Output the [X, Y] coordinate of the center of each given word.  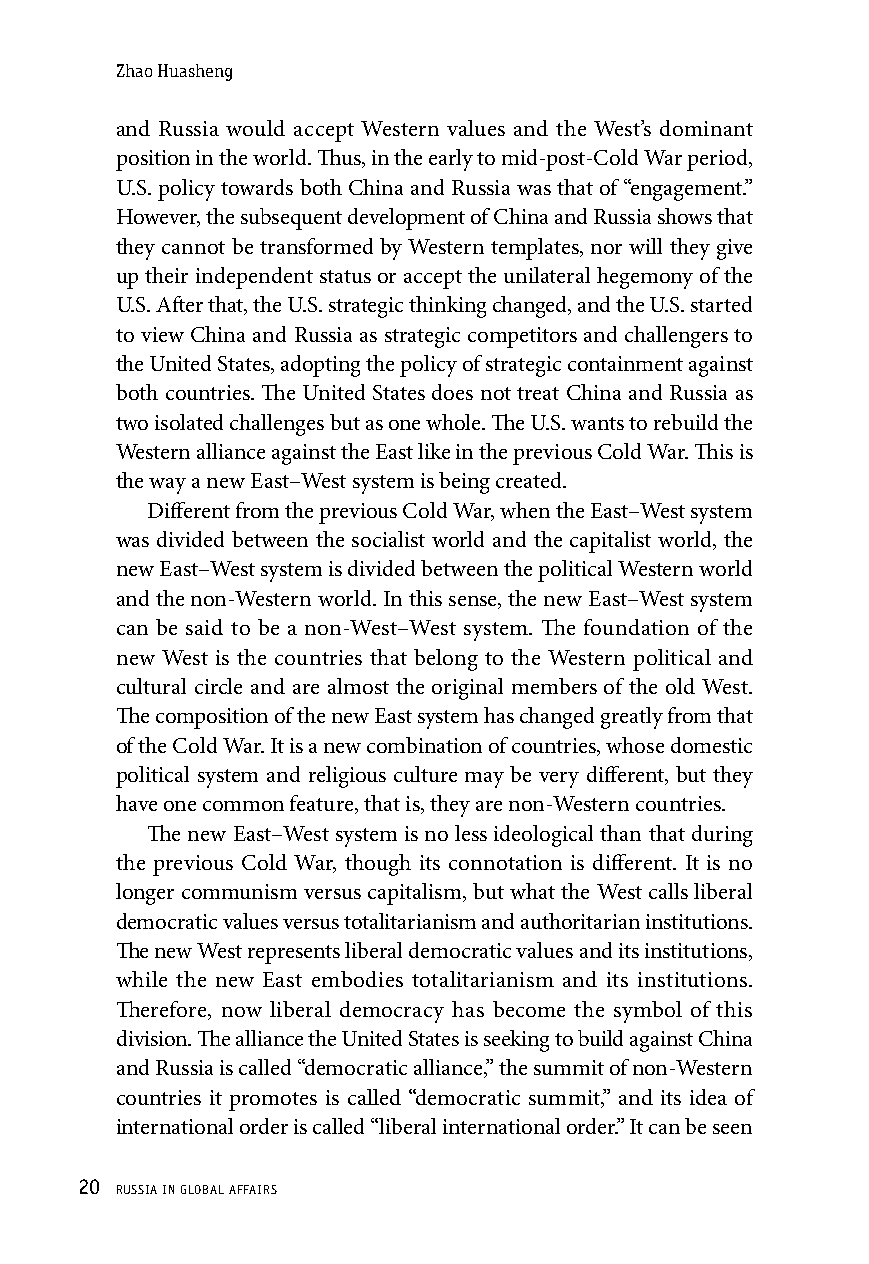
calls [668, 891]
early [451, 160]
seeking [516, 1041]
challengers [676, 337]
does [452, 392]
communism [239, 891]
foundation [636, 627]
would [255, 128]
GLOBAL [202, 1189]
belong [446, 660]
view [162, 334]
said [204, 627]
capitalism [416, 894]
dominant [706, 128]
